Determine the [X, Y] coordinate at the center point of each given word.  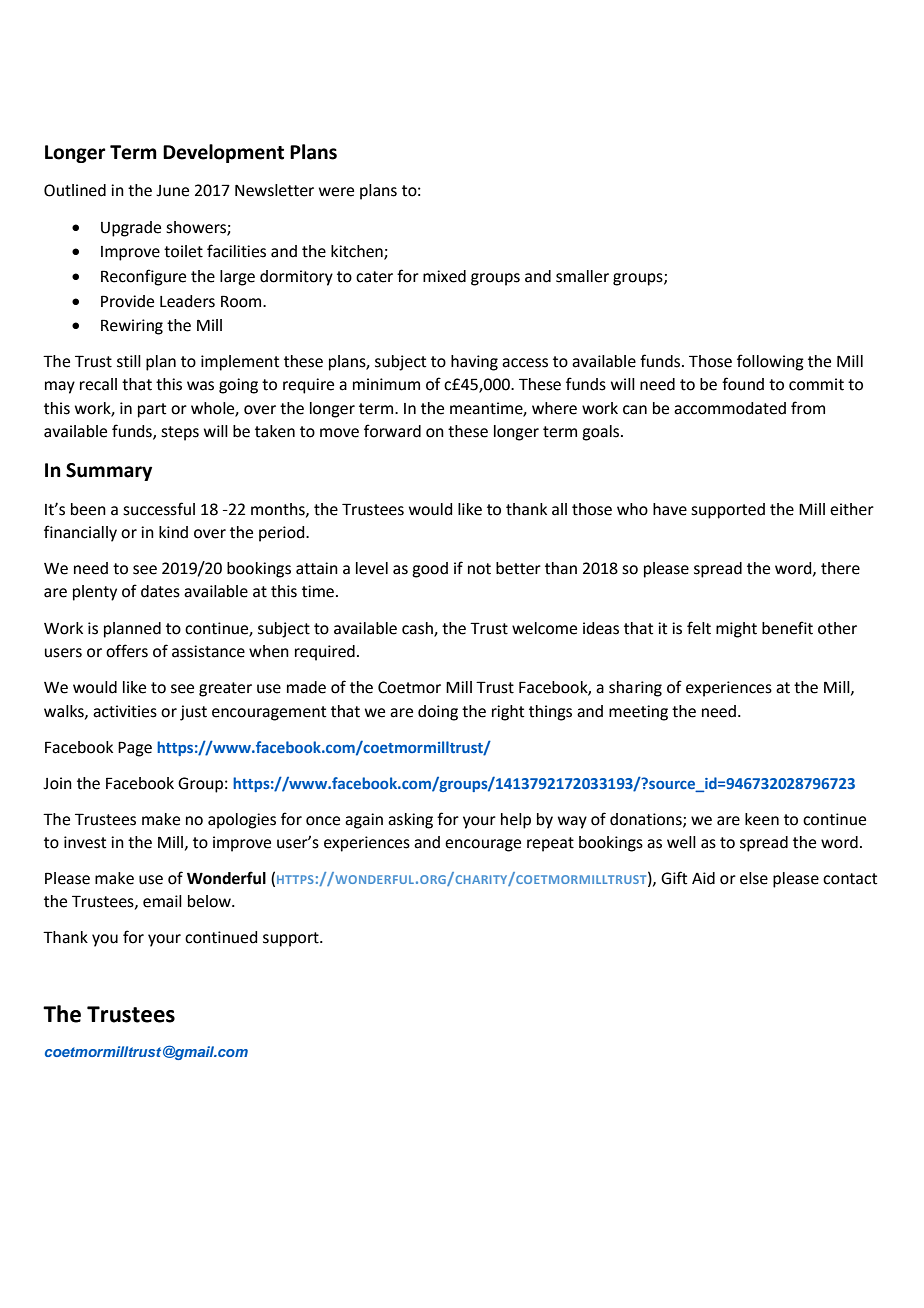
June [172, 191]
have [670, 509]
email [162, 901]
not [479, 569]
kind [173, 532]
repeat [550, 844]
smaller [582, 276]
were [336, 192]
